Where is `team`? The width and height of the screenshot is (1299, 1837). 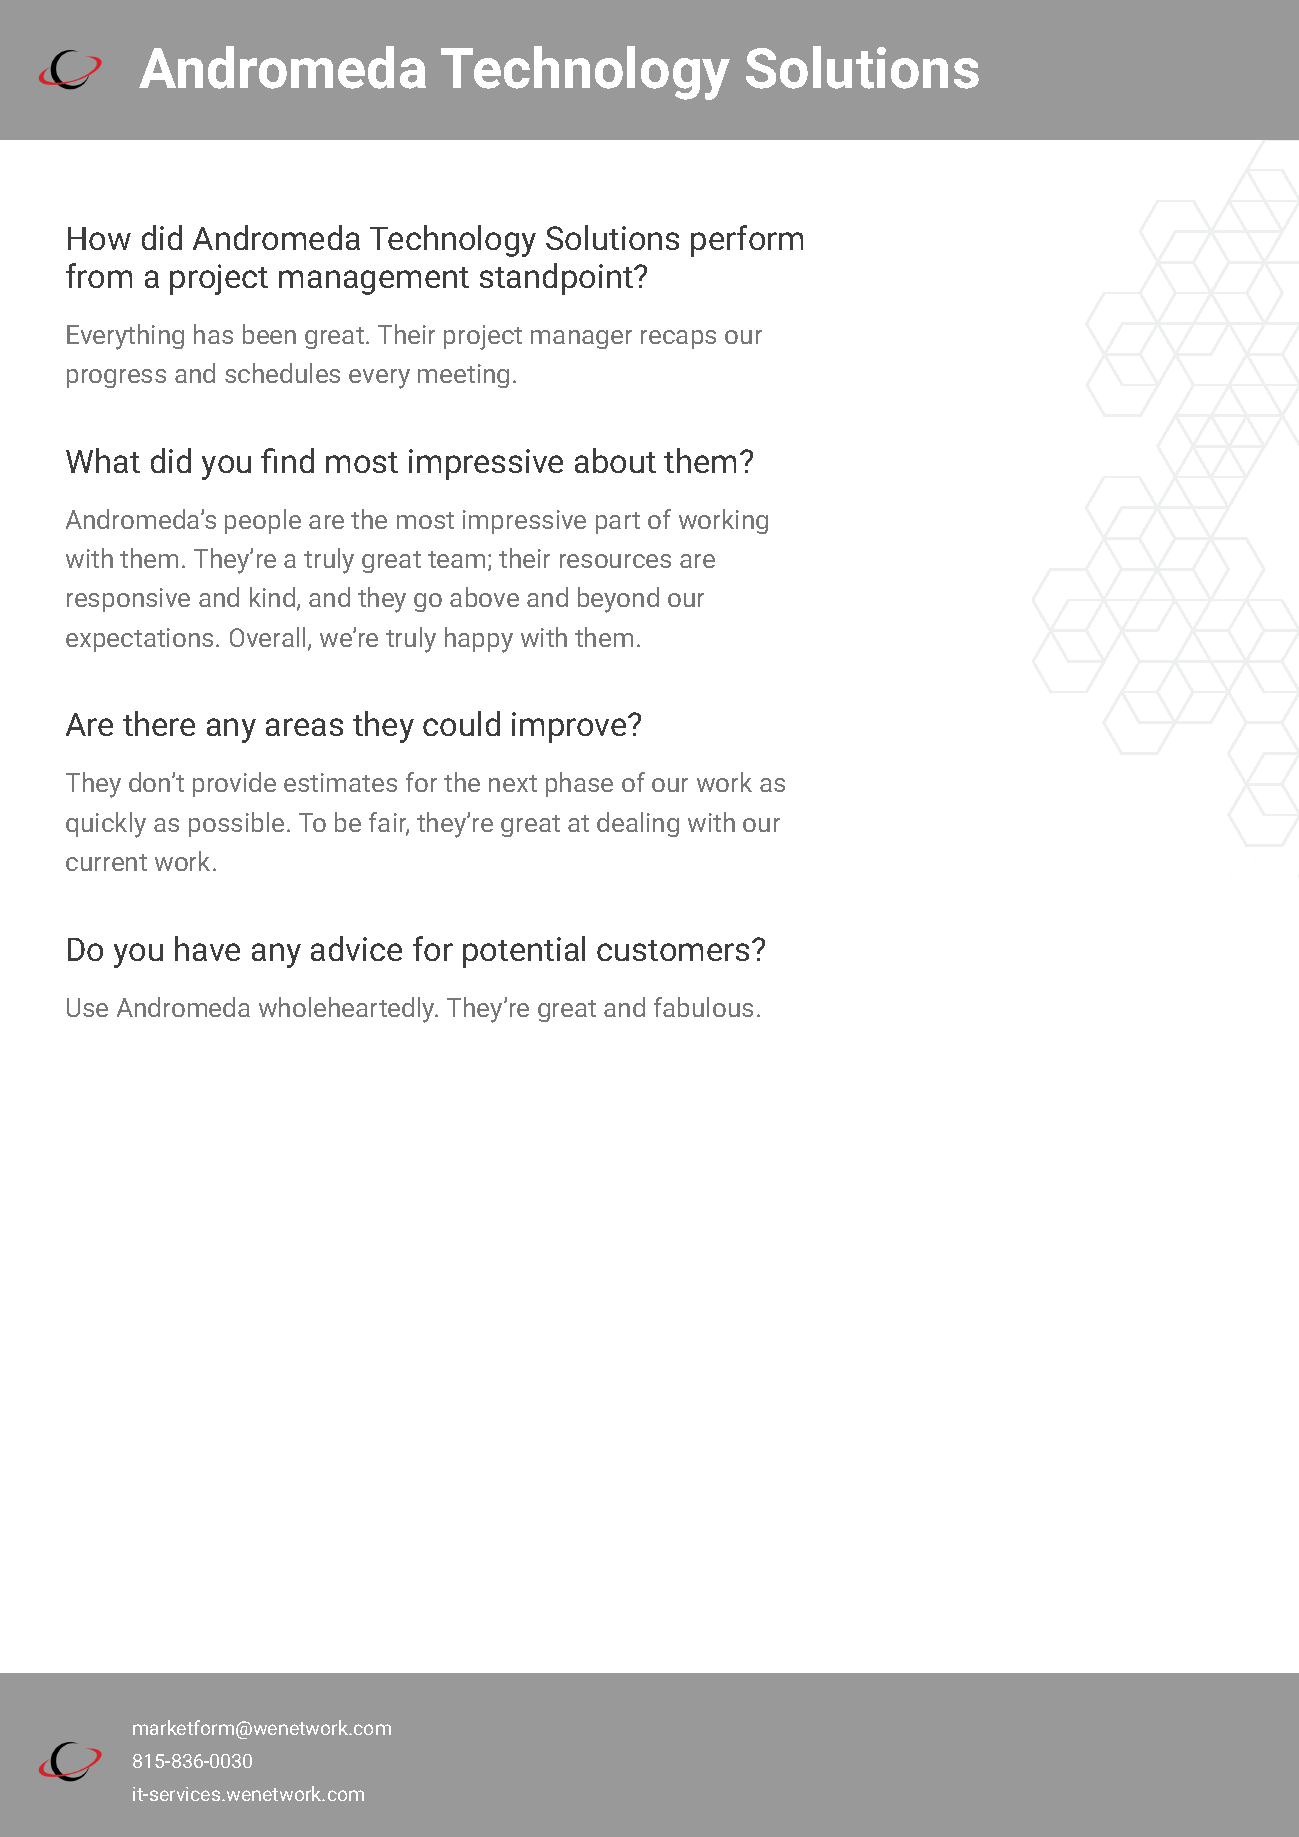
team is located at coordinates (456, 559).
